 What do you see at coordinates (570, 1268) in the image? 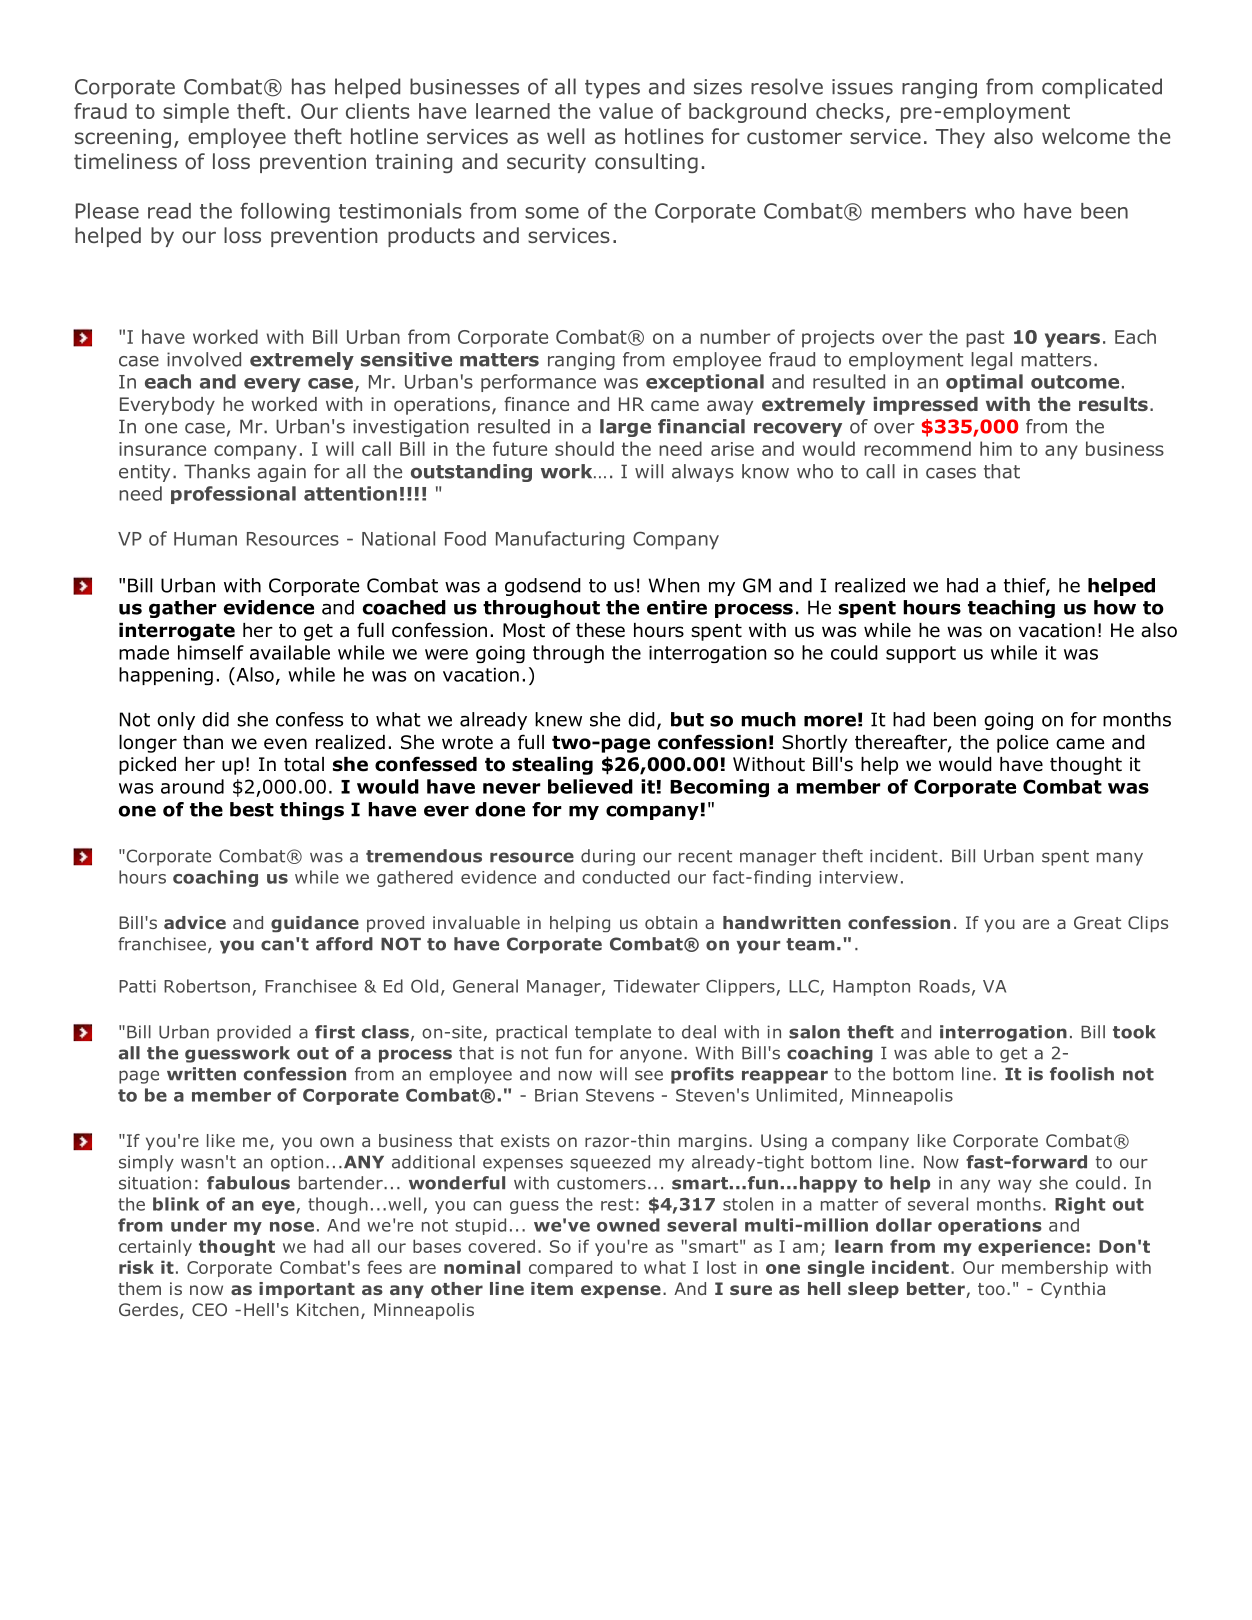
I see `compared` at bounding box center [570, 1268].
